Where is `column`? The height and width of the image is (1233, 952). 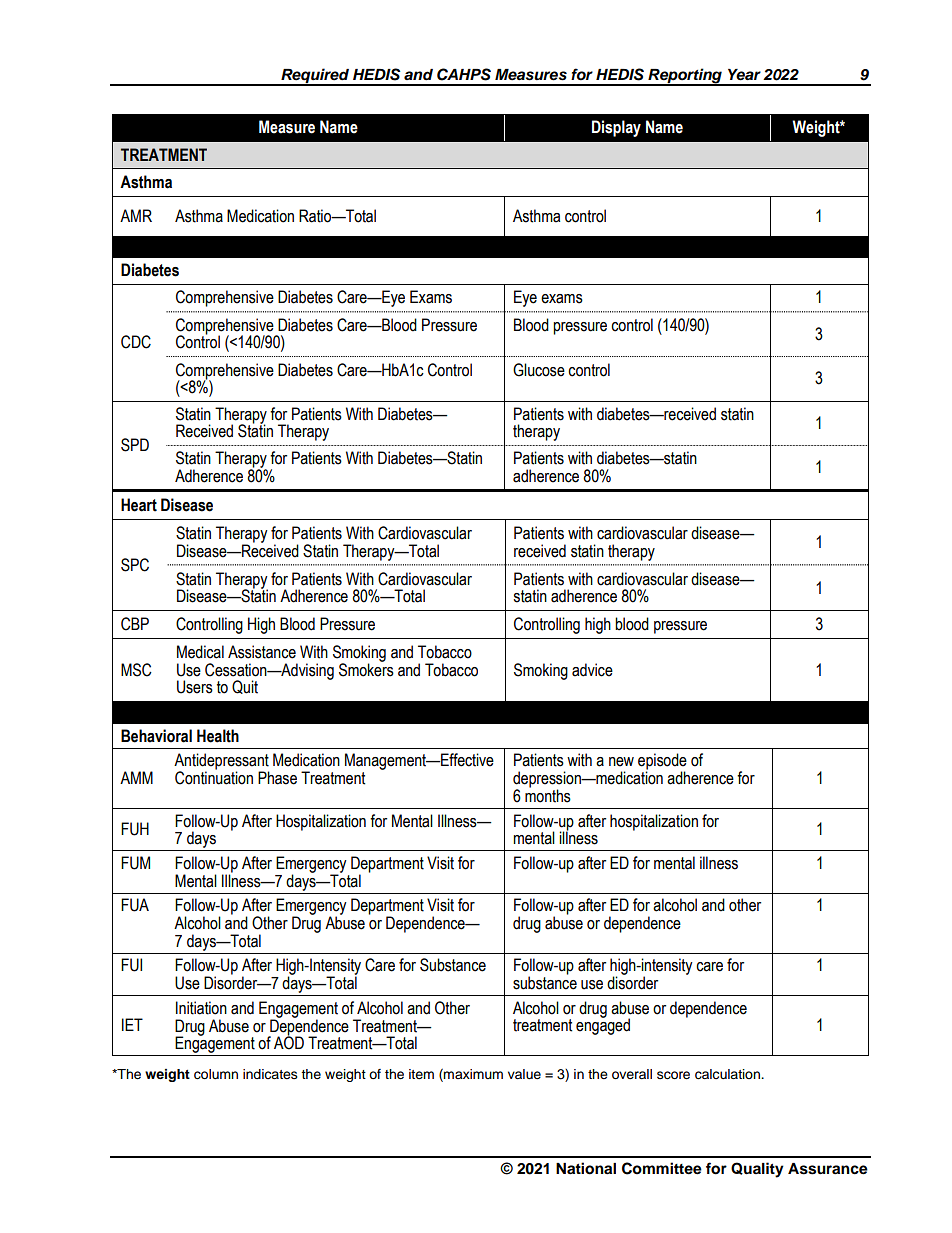 column is located at coordinates (216, 1074).
